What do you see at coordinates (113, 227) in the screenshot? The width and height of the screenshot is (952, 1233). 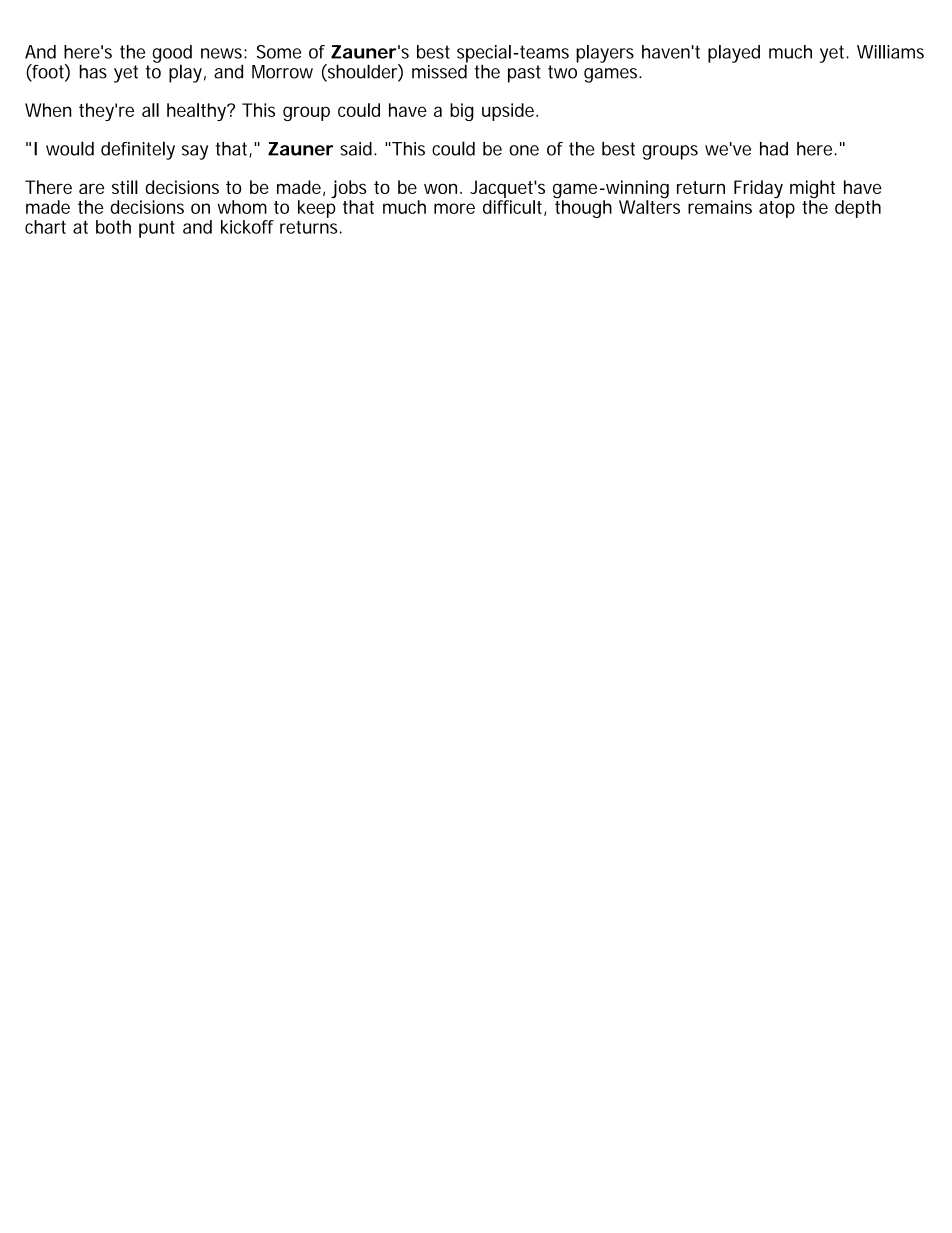 I see `both` at bounding box center [113, 227].
